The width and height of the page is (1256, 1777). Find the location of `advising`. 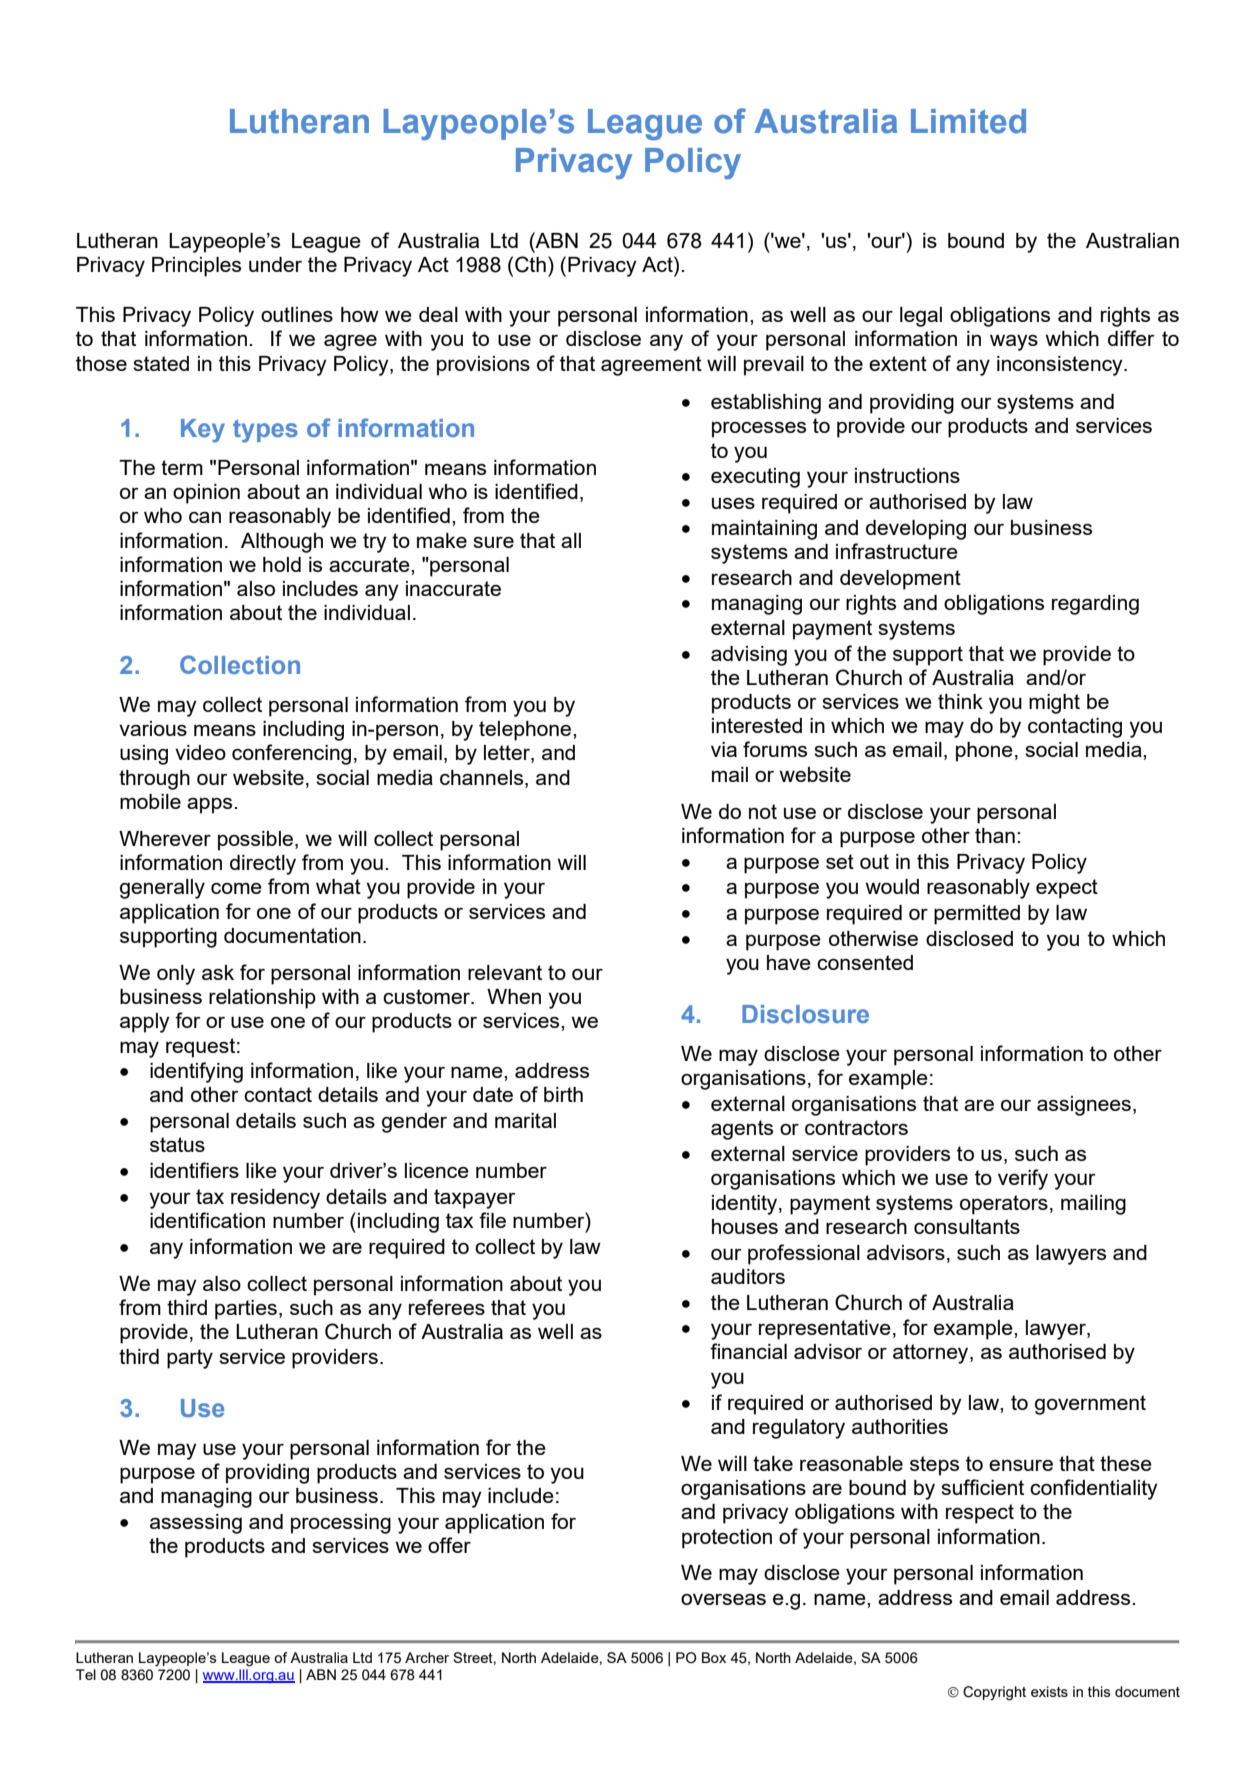

advising is located at coordinates (749, 656).
